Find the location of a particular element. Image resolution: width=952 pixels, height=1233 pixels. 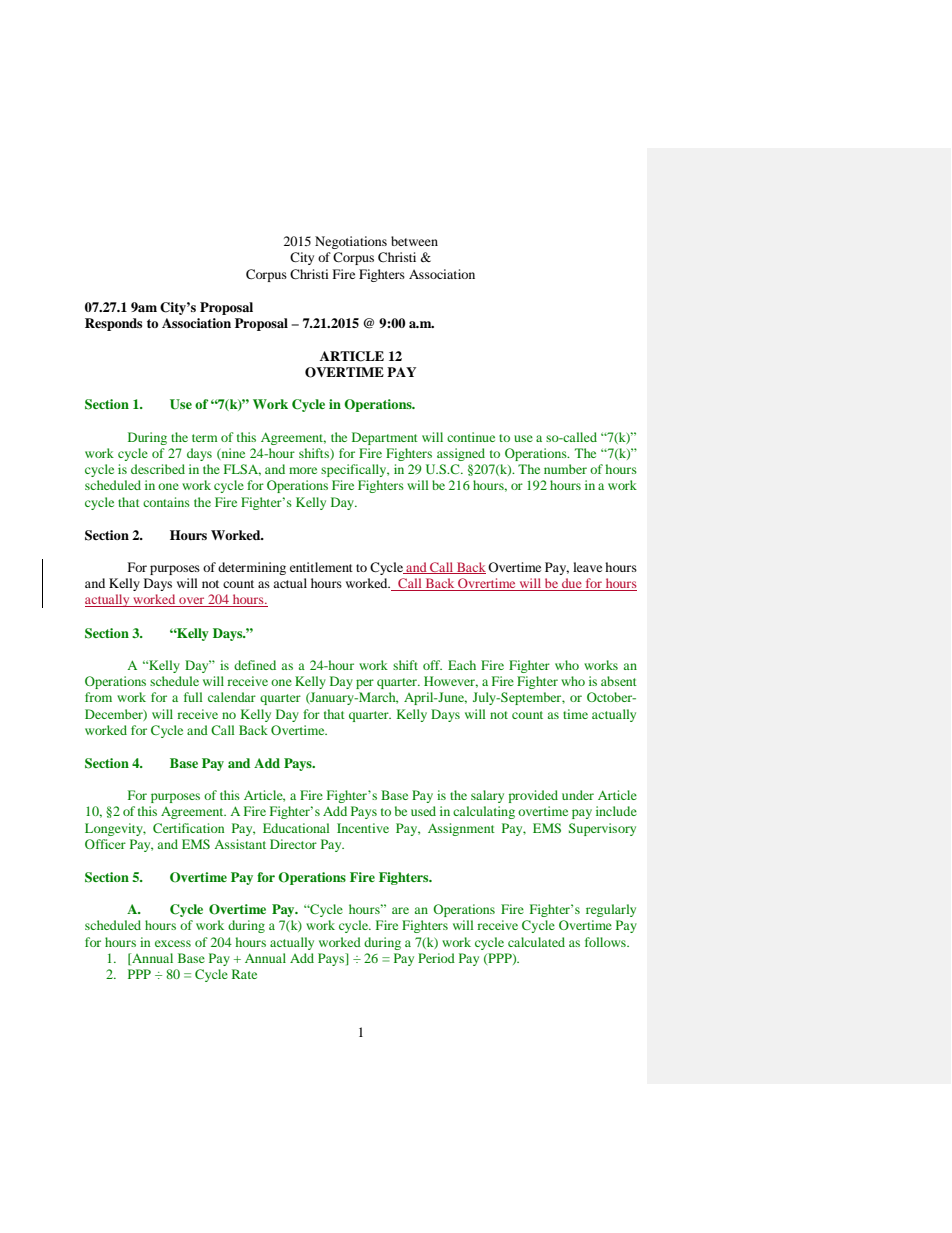

defined is located at coordinates (255, 665).
